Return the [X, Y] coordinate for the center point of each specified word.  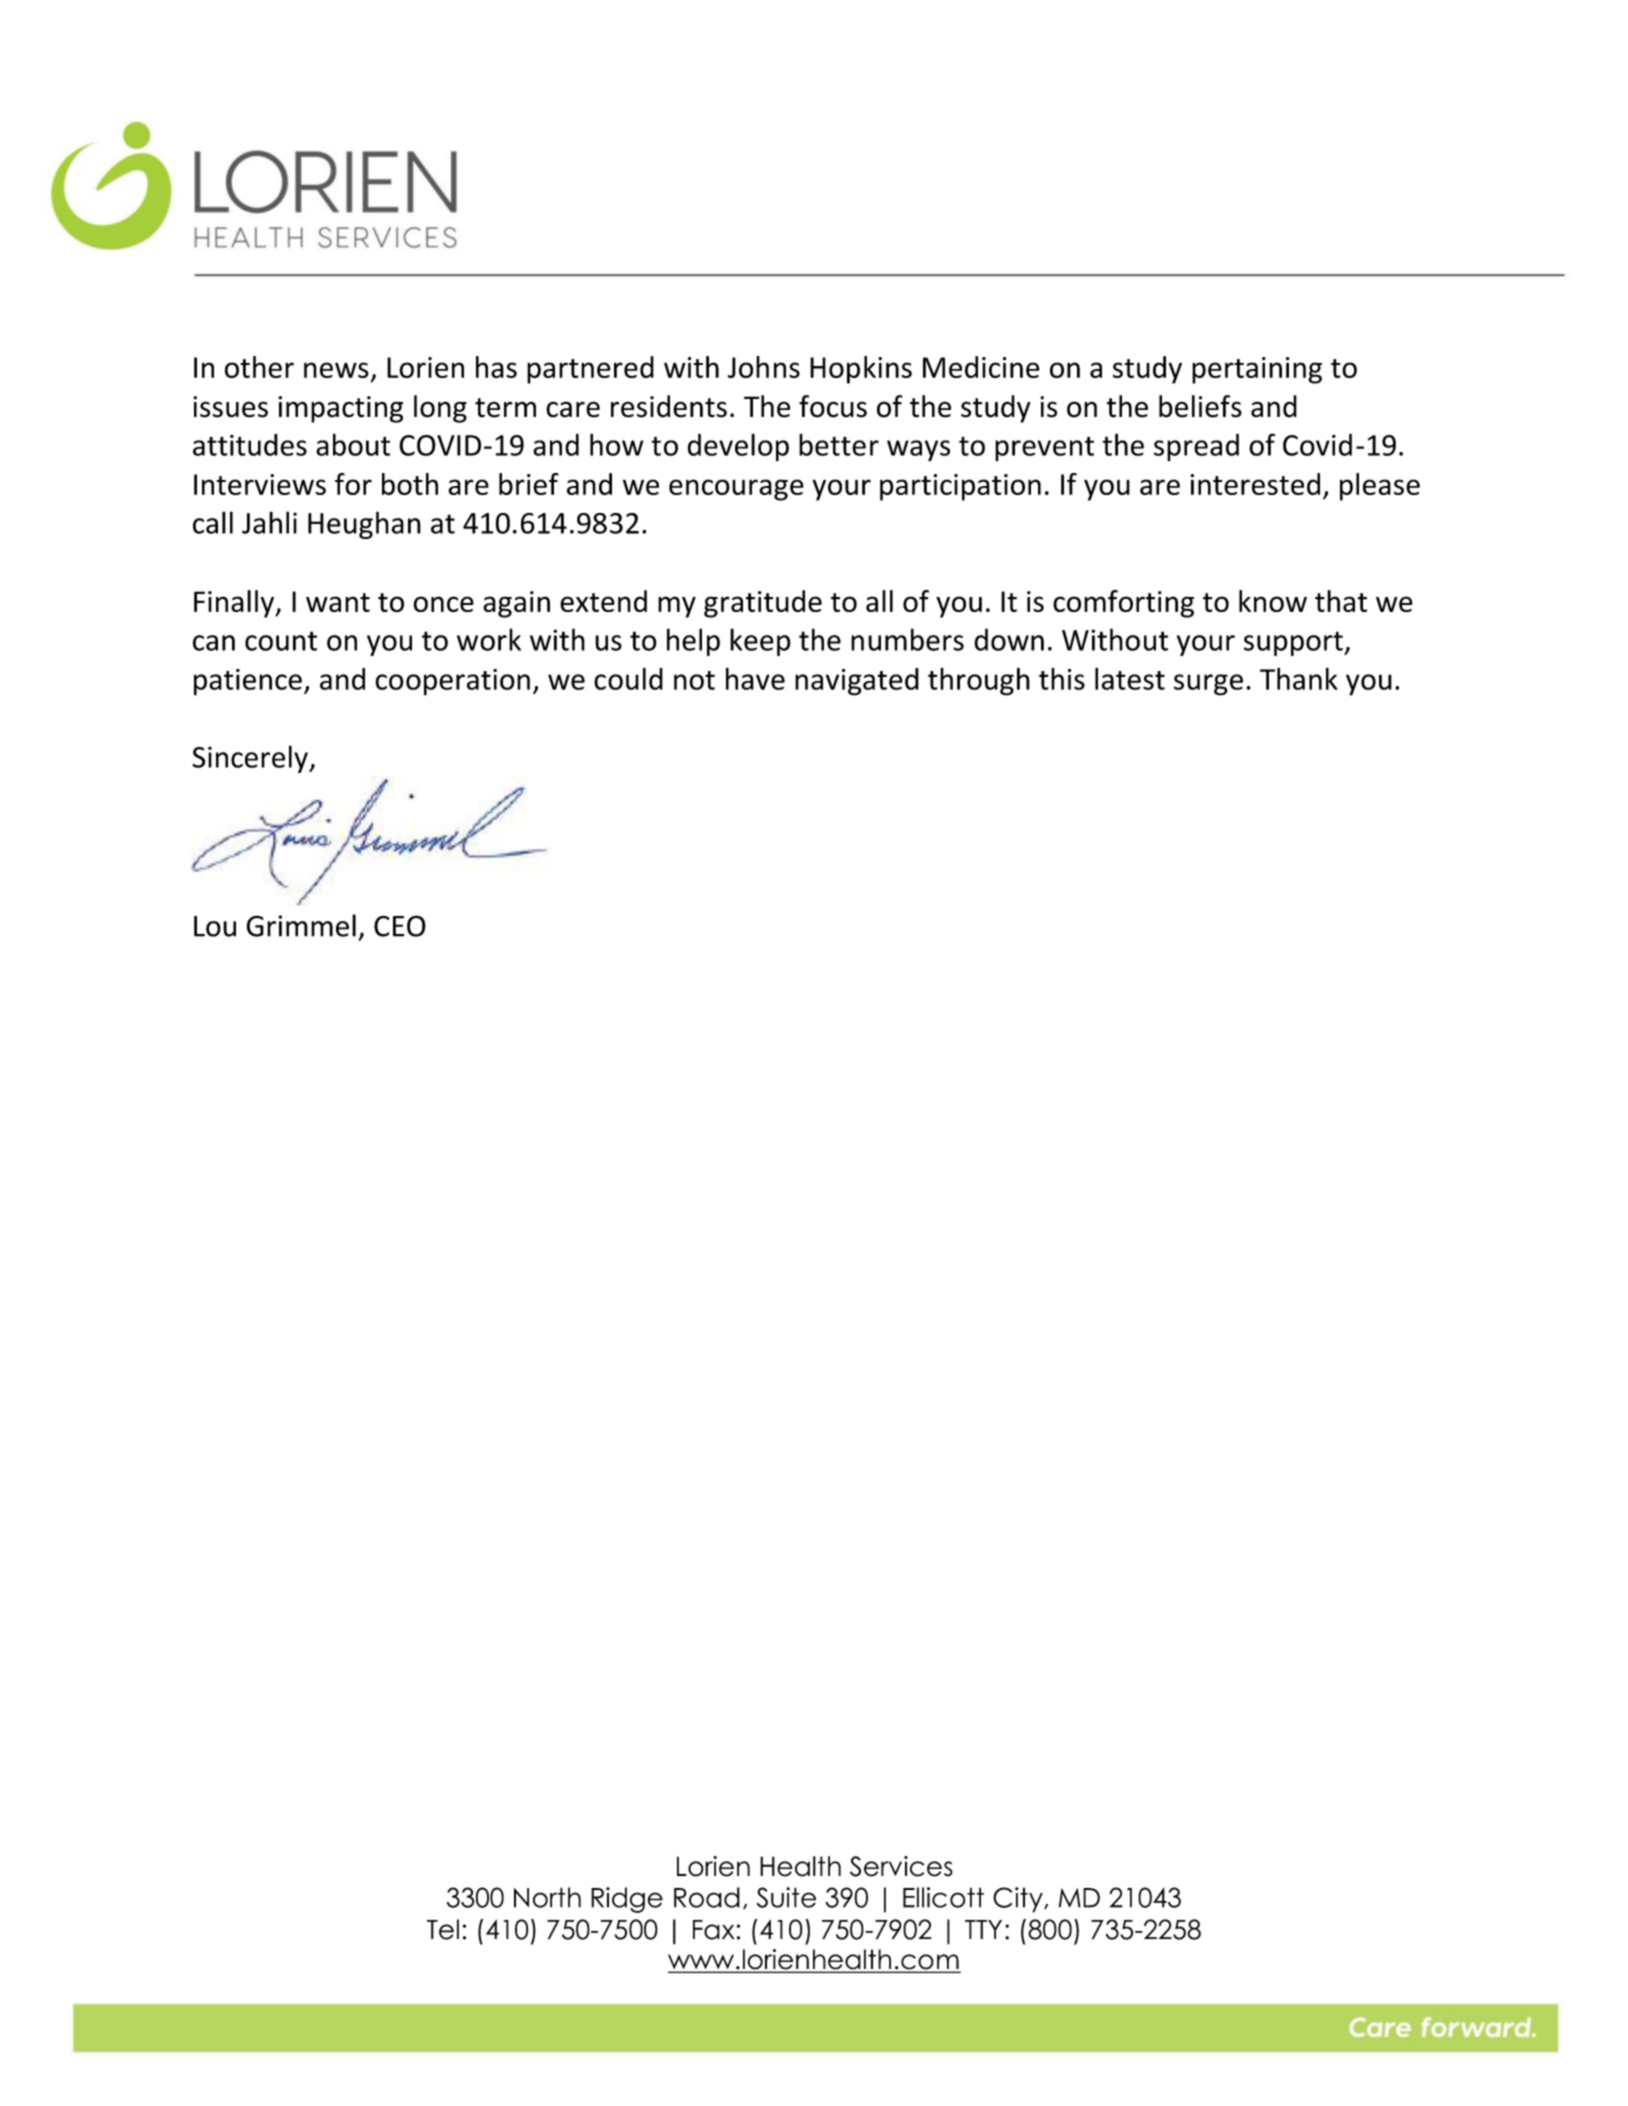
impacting [340, 409]
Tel [443, 1929]
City [1019, 1900]
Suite [786, 1897]
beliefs [1200, 406]
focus [833, 406]
